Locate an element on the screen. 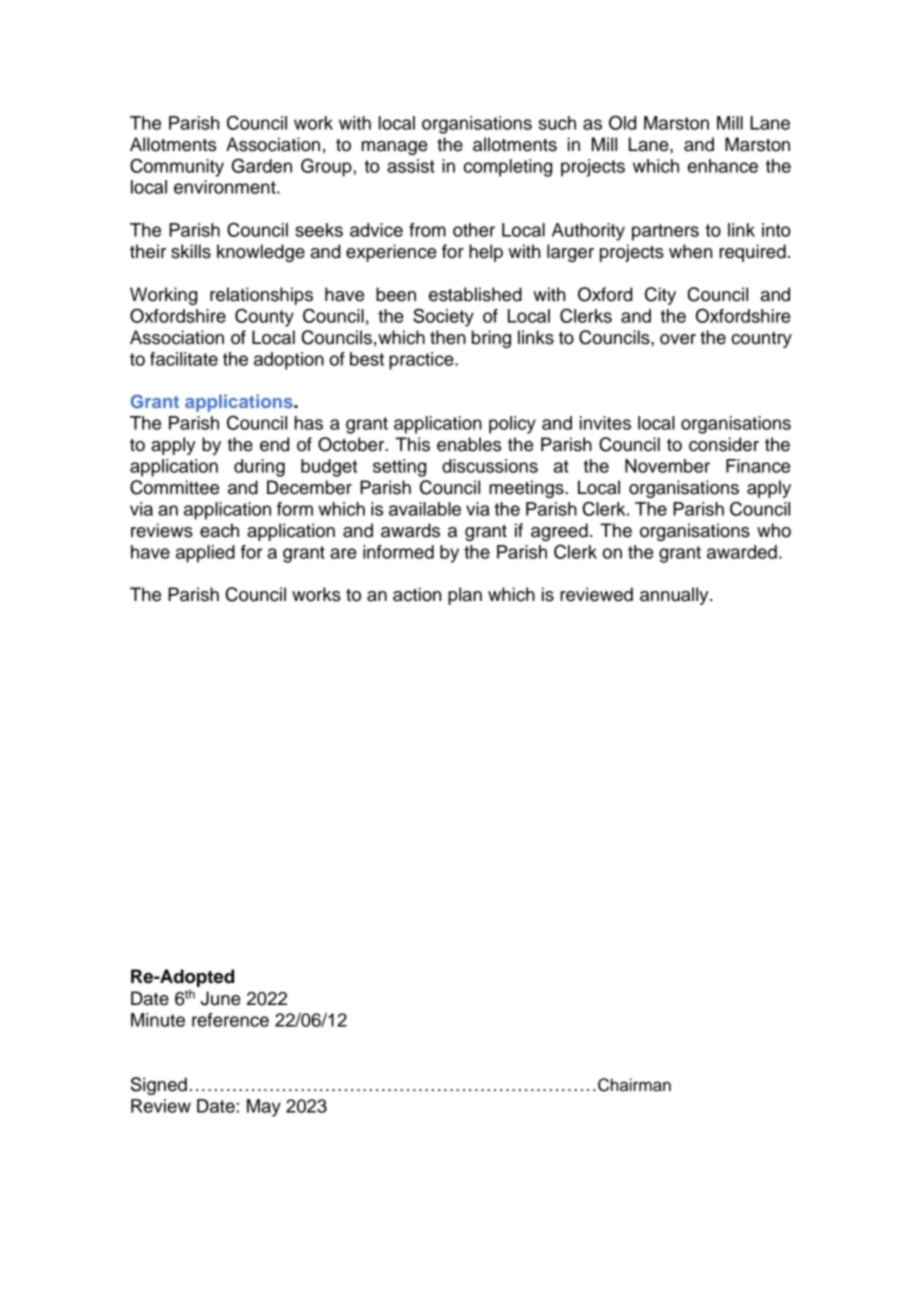 This screenshot has height=1308, width=924. Garden is located at coordinates (262, 165).
